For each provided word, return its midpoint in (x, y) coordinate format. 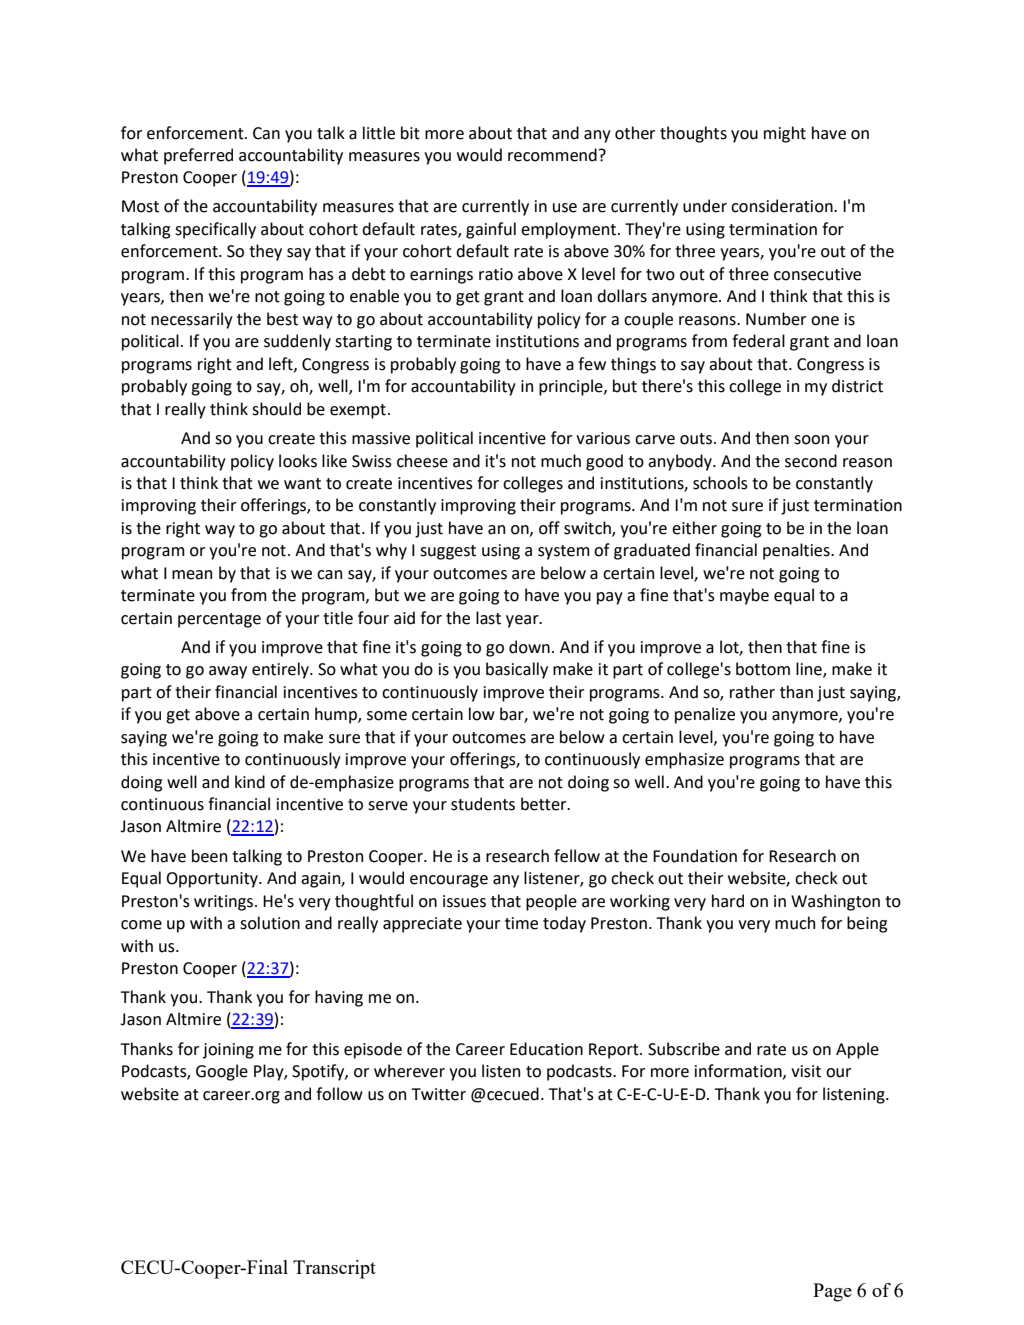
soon (811, 440)
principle (572, 387)
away (228, 672)
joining (228, 1051)
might (785, 134)
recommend (552, 155)
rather (752, 692)
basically (517, 670)
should (276, 409)
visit (806, 1071)
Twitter (439, 1094)
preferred (198, 156)
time (521, 923)
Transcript (334, 1269)
